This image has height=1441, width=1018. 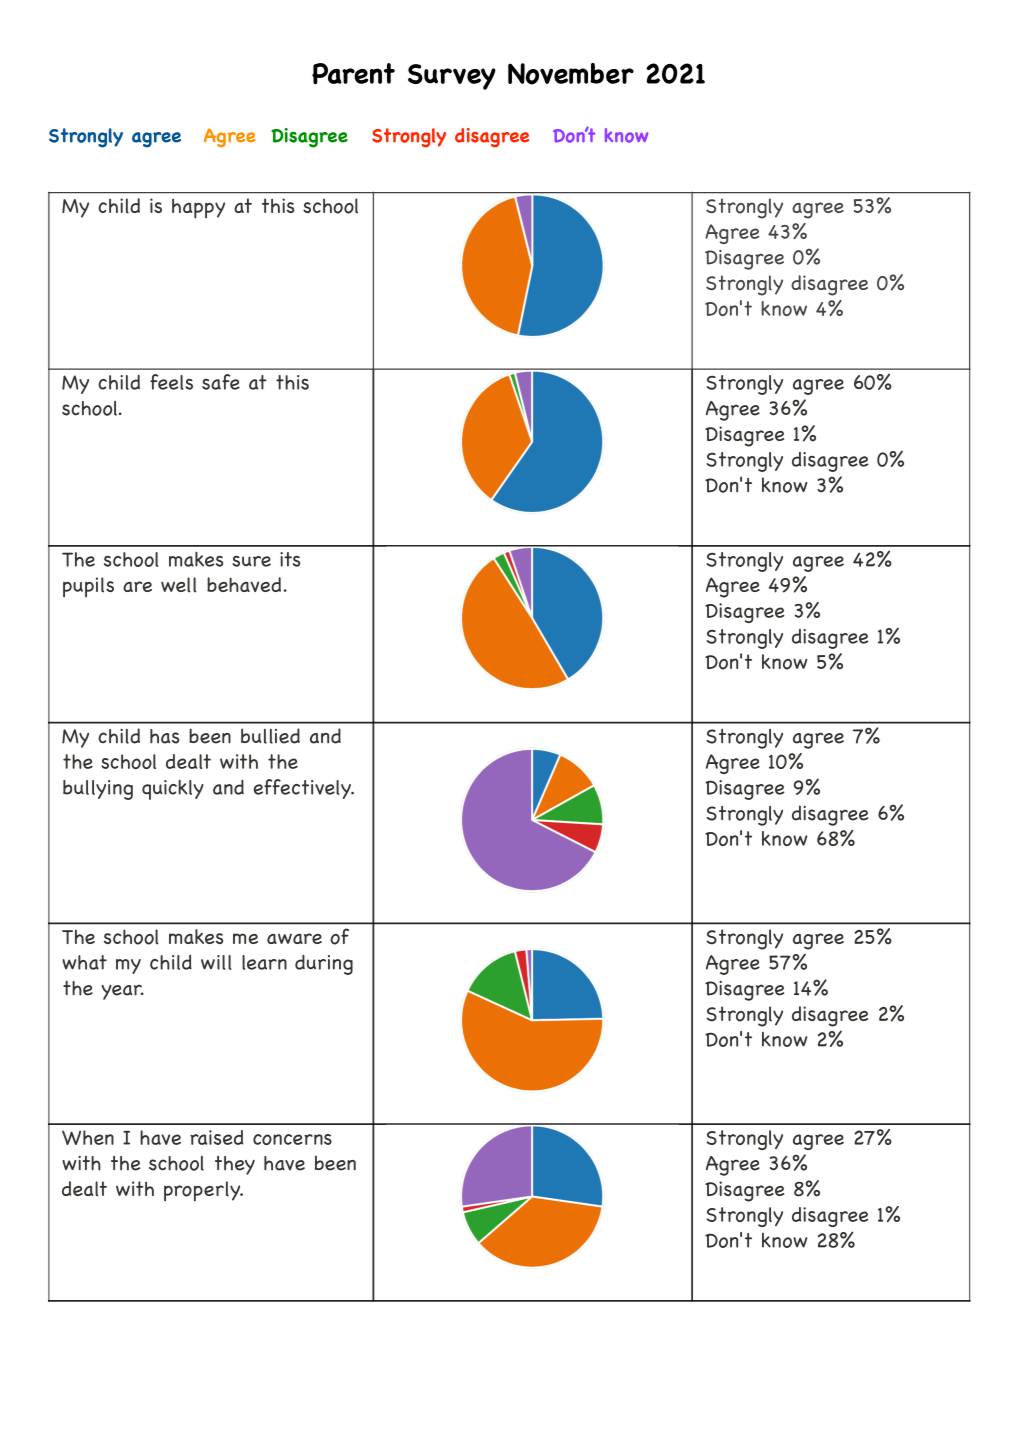 I want to click on Parent, so click(x=353, y=74).
